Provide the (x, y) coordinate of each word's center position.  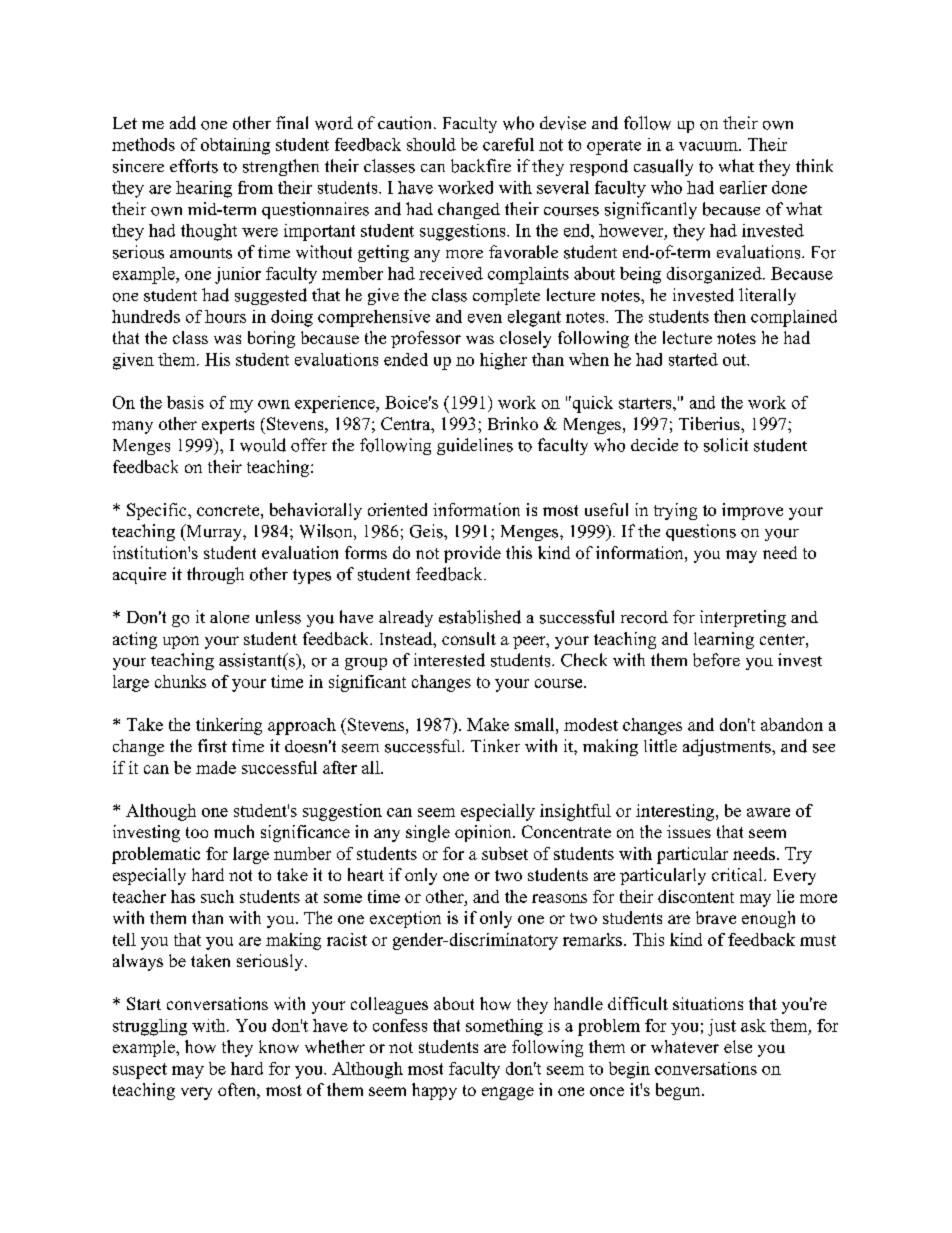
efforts (194, 166)
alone (229, 617)
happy (434, 1091)
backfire (481, 166)
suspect (140, 1071)
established (480, 617)
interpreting (743, 618)
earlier (743, 187)
